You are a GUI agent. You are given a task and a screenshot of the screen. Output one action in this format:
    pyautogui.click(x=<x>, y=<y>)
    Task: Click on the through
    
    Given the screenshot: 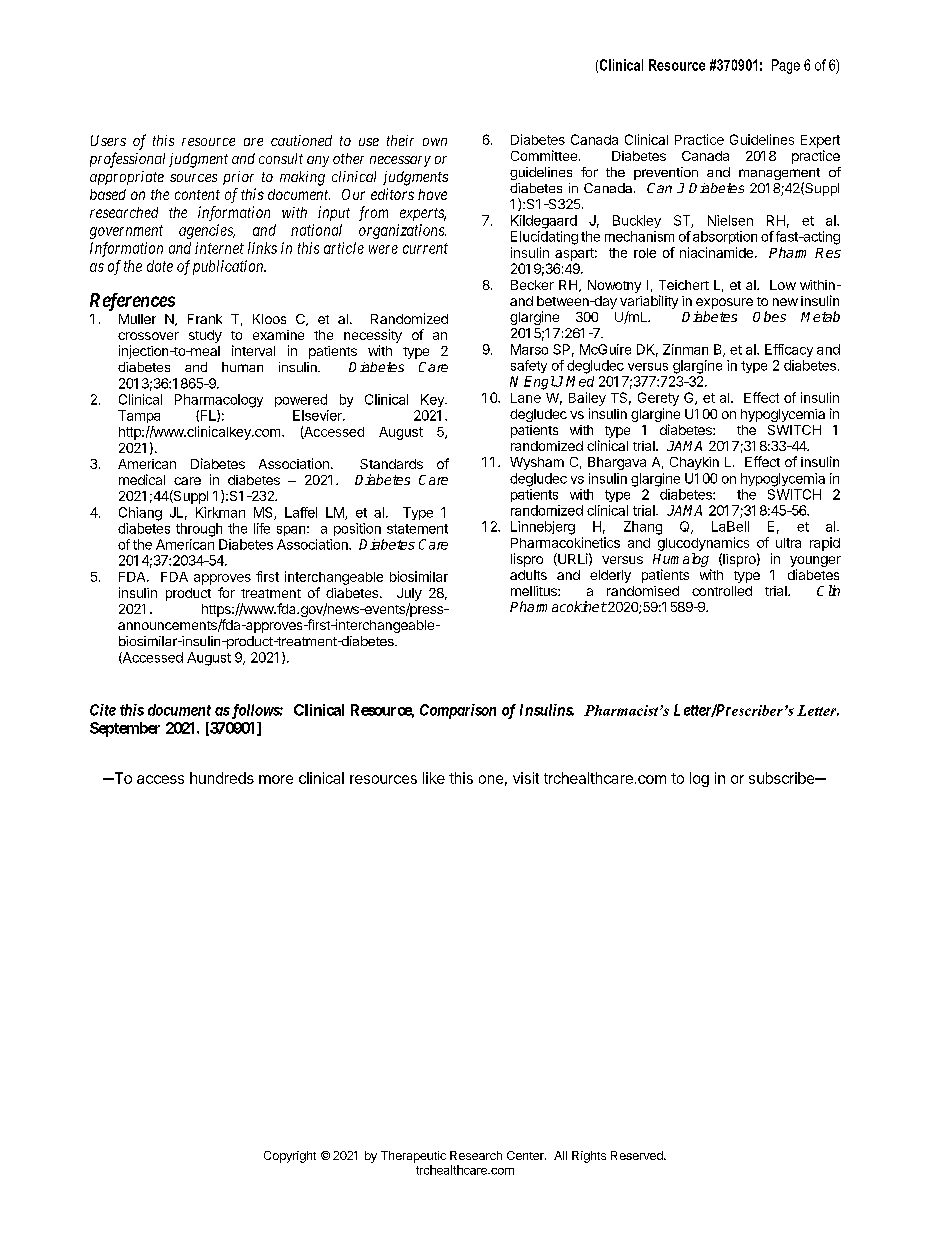 What is the action you would take?
    pyautogui.click(x=199, y=530)
